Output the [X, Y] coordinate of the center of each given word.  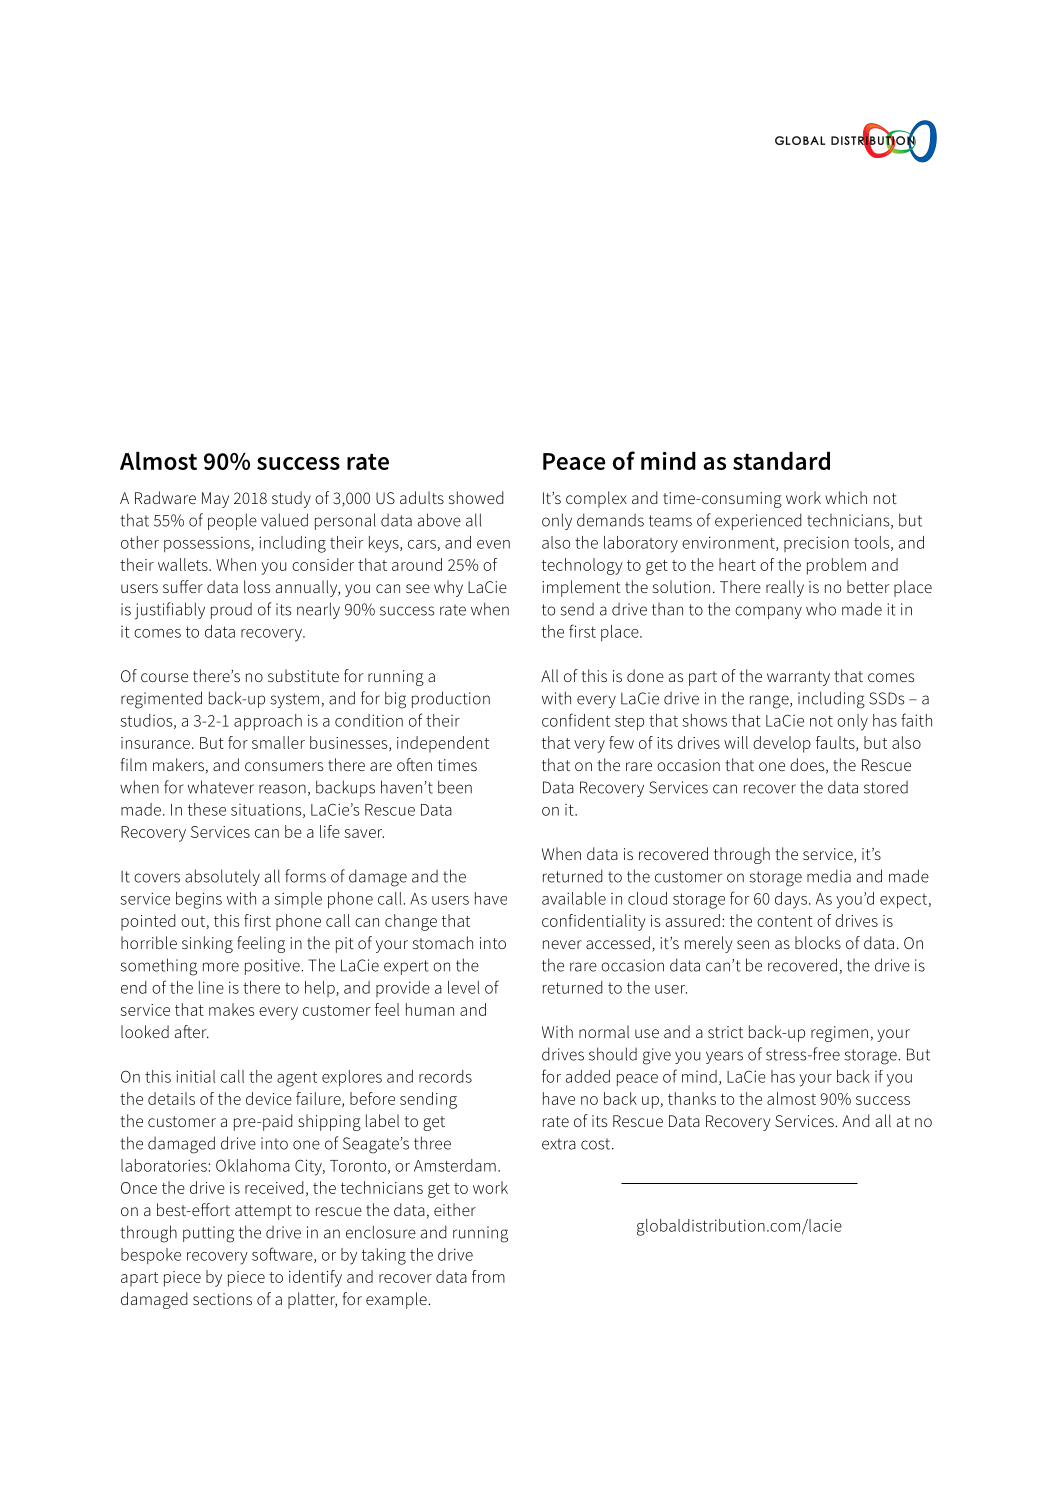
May [215, 500]
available [574, 898]
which [846, 497]
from [488, 1276]
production [451, 699]
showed [476, 497]
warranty [798, 678]
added [588, 1076]
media [829, 876]
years [724, 1057]
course [164, 677]
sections [222, 1299]
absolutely [222, 877]
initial [195, 1076]
